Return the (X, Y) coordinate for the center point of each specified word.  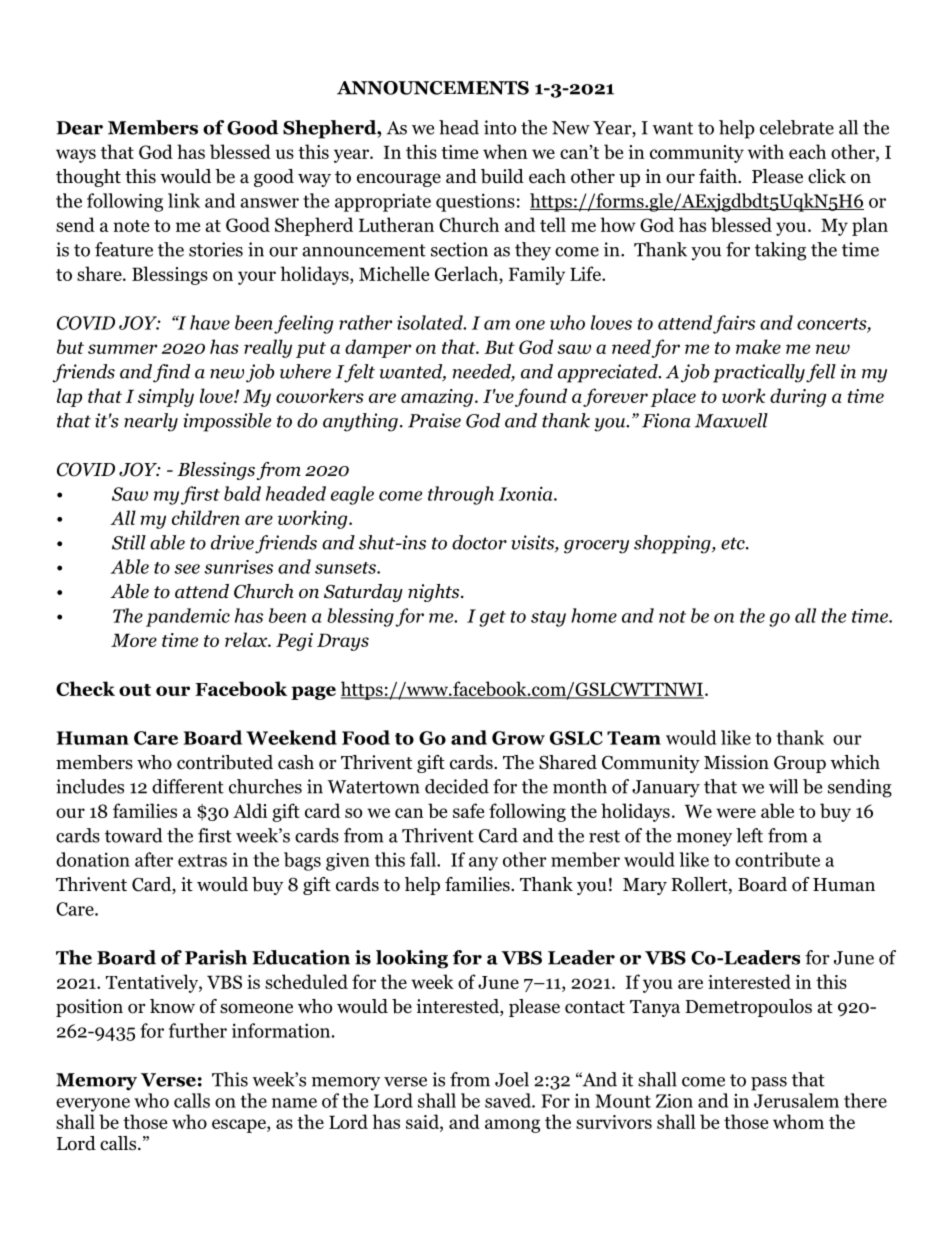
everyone (93, 1105)
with (766, 151)
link (184, 200)
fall (424, 859)
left (749, 835)
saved (509, 1100)
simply (166, 397)
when (505, 151)
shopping (673, 544)
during (798, 397)
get (492, 619)
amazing (438, 398)
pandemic (188, 617)
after (154, 859)
